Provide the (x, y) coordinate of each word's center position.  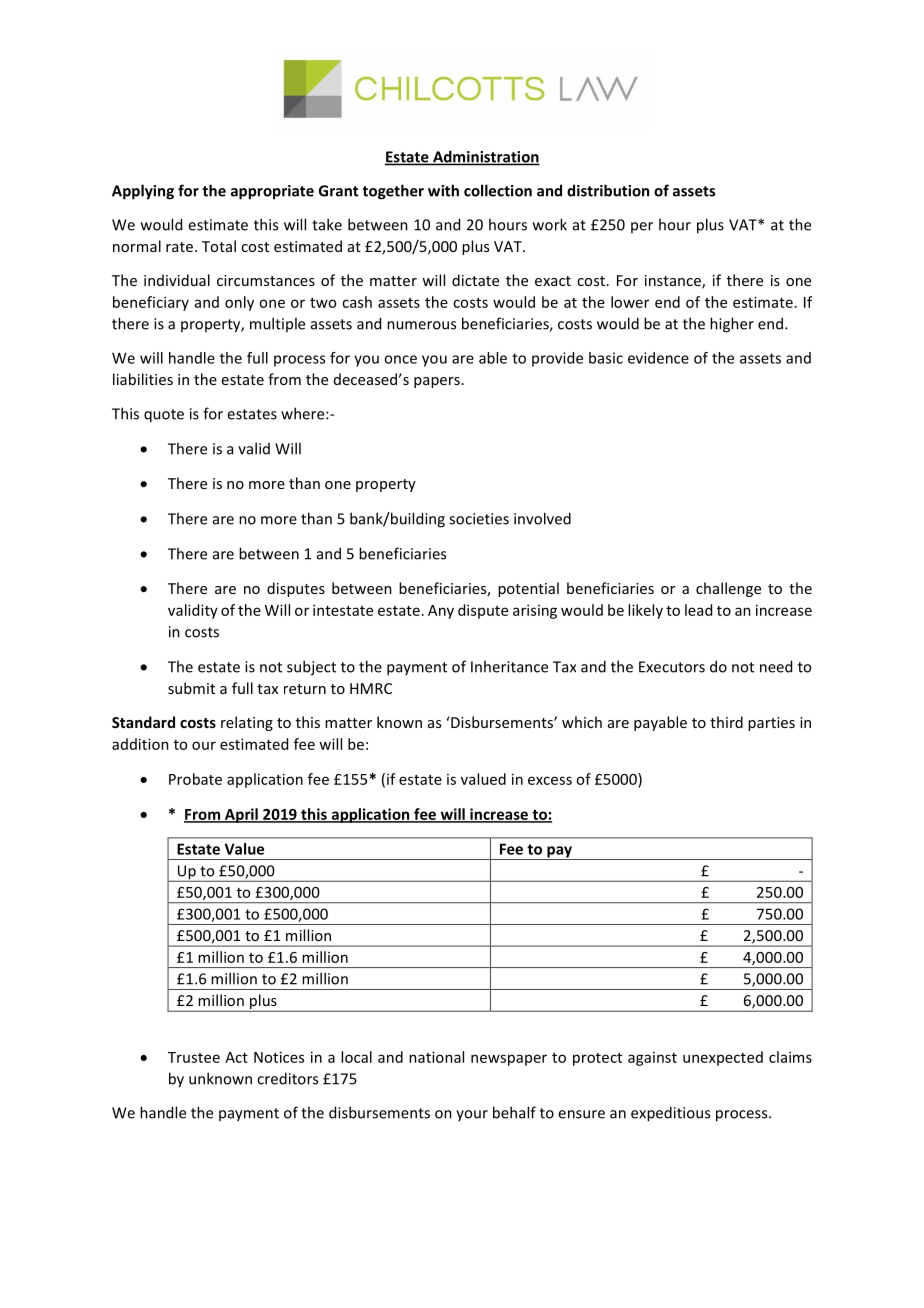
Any (441, 612)
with (443, 190)
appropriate (272, 192)
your (472, 1115)
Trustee (194, 1057)
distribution (608, 190)
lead (698, 610)
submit (191, 688)
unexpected (723, 1058)
